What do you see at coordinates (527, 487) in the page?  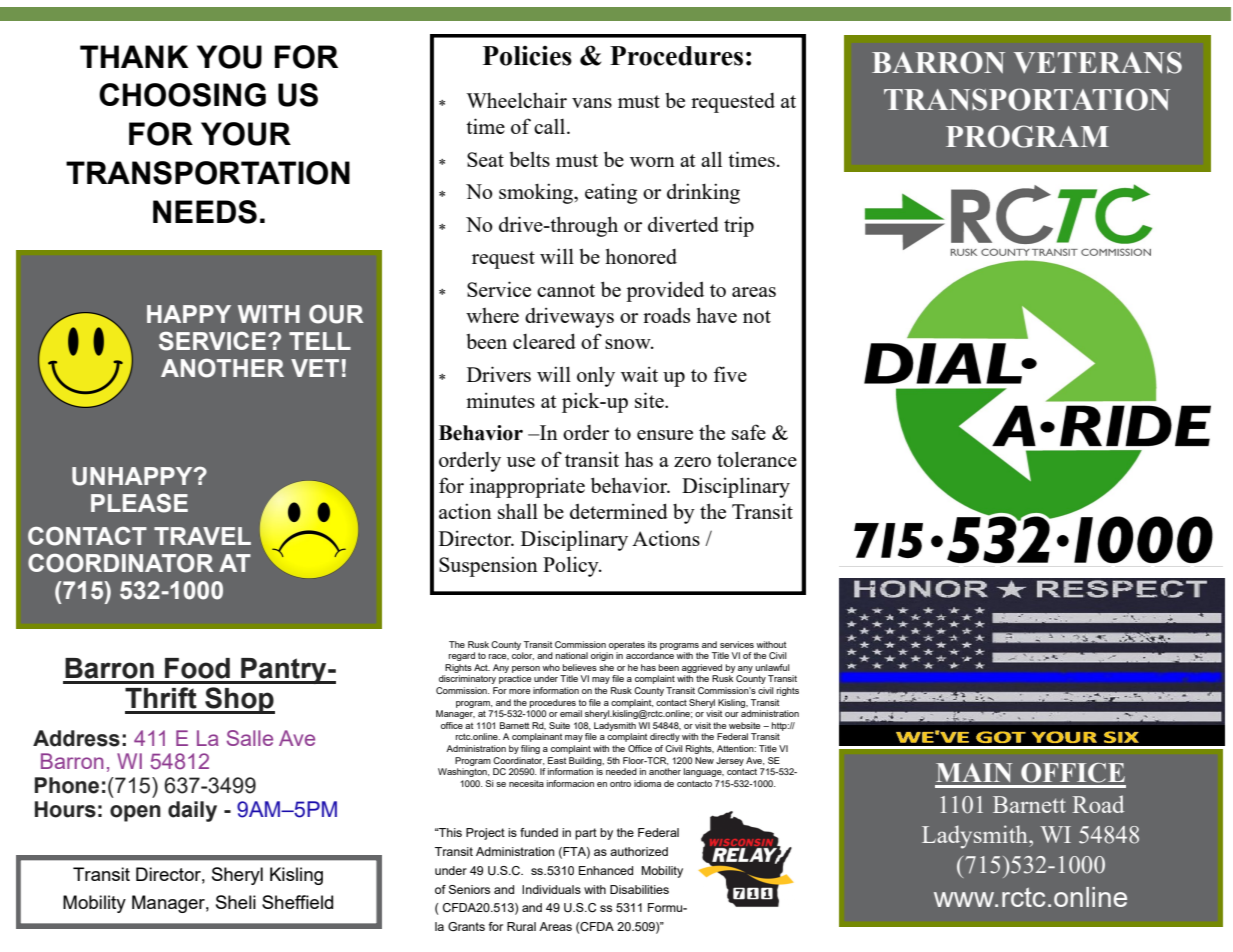 I see `inappropriate` at bounding box center [527, 487].
